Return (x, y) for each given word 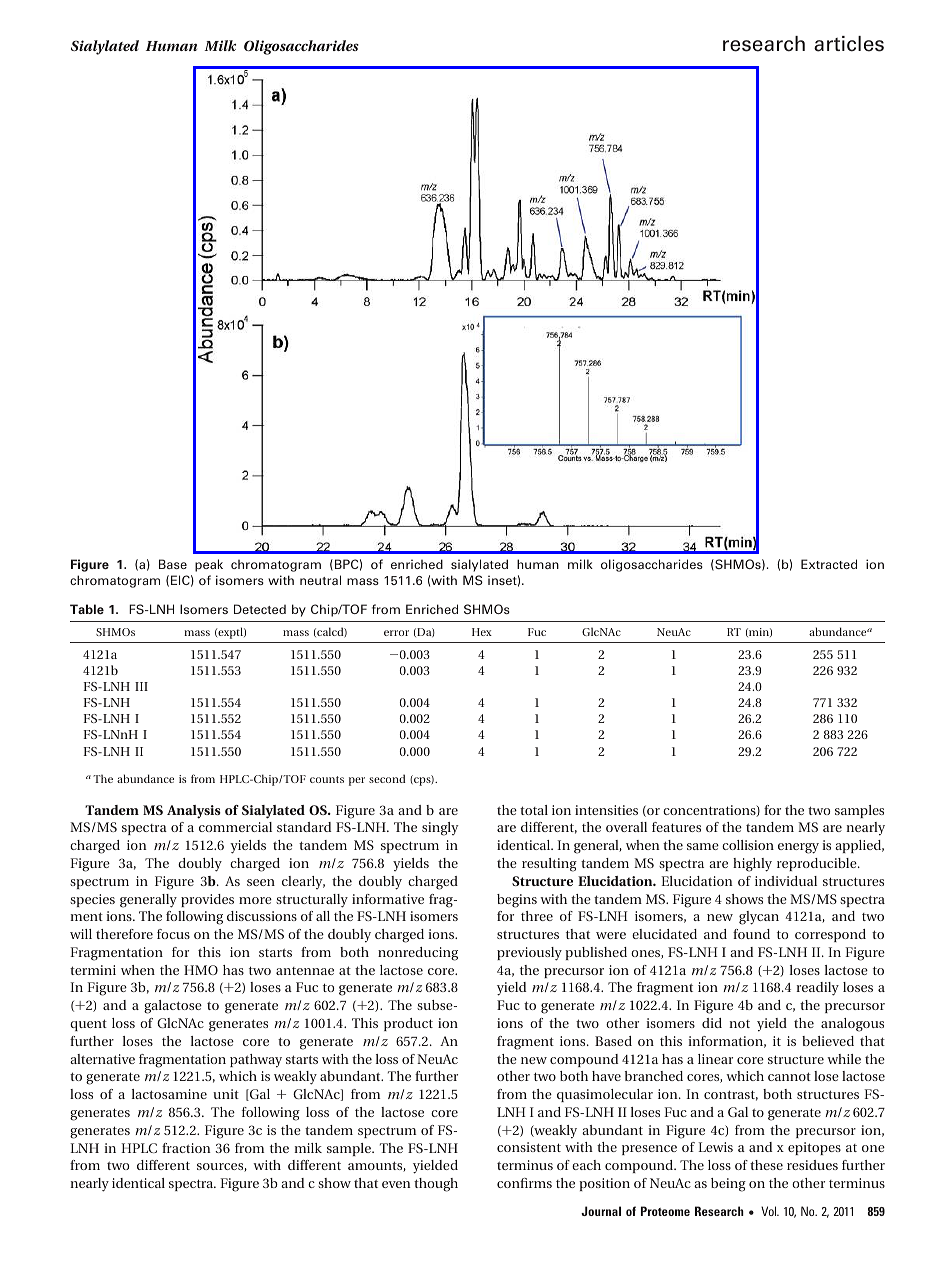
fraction (186, 1148)
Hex (482, 632)
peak (209, 565)
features (676, 827)
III (141, 686)
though (436, 1185)
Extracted (829, 564)
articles (849, 44)
